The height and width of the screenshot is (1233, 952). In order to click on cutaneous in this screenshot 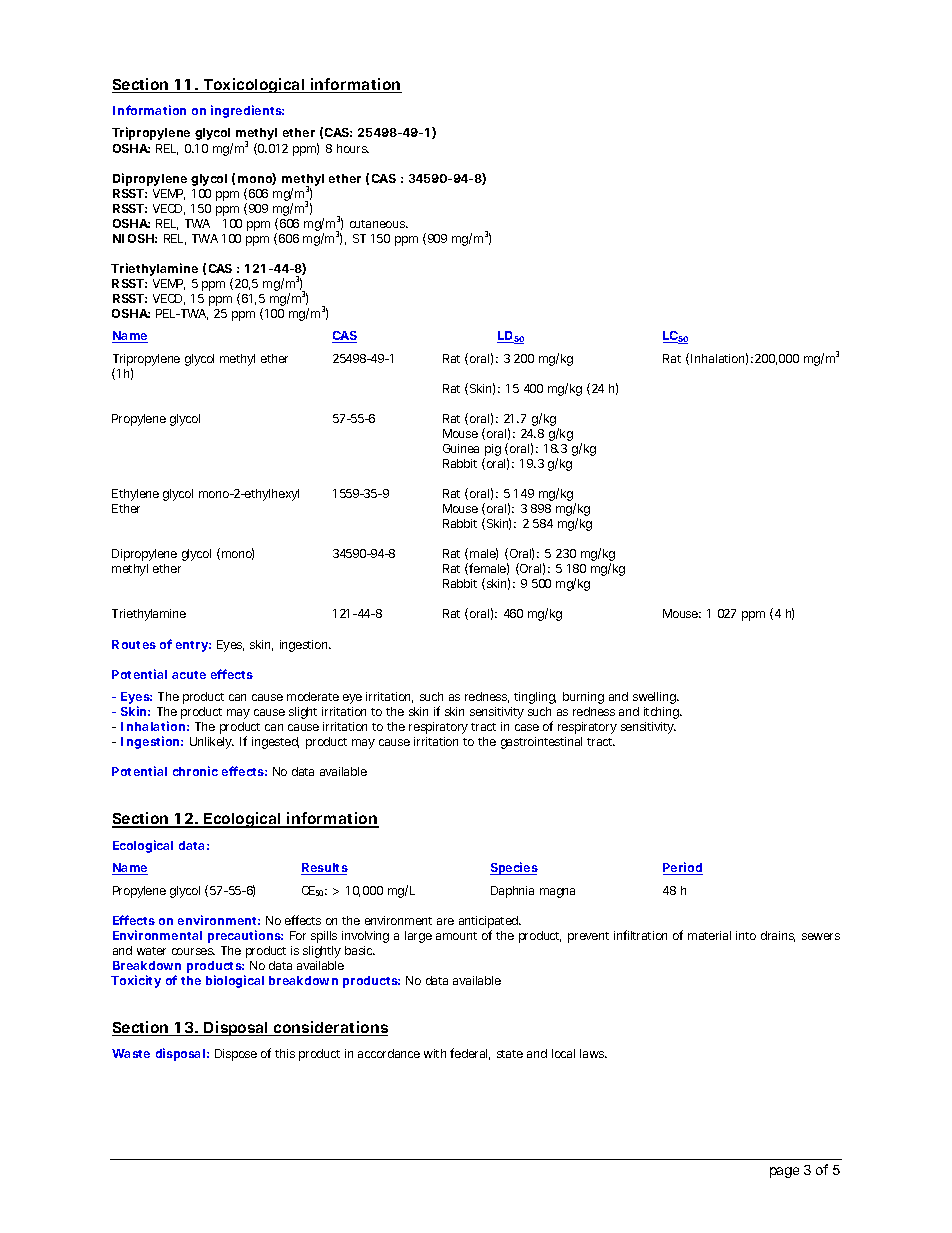, I will do `click(379, 224)`.
